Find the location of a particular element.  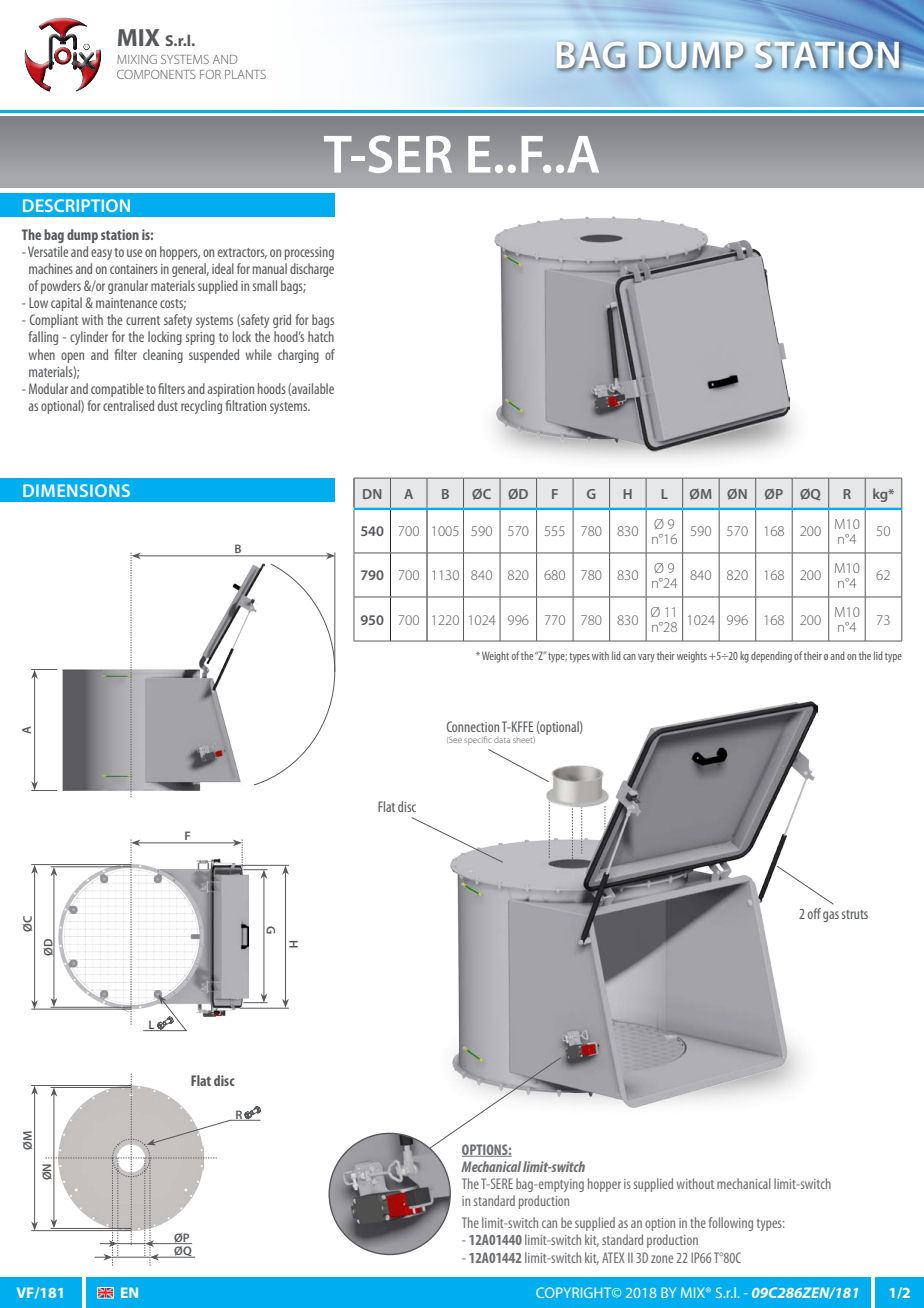

COPYRIGHT is located at coordinates (575, 1292).
